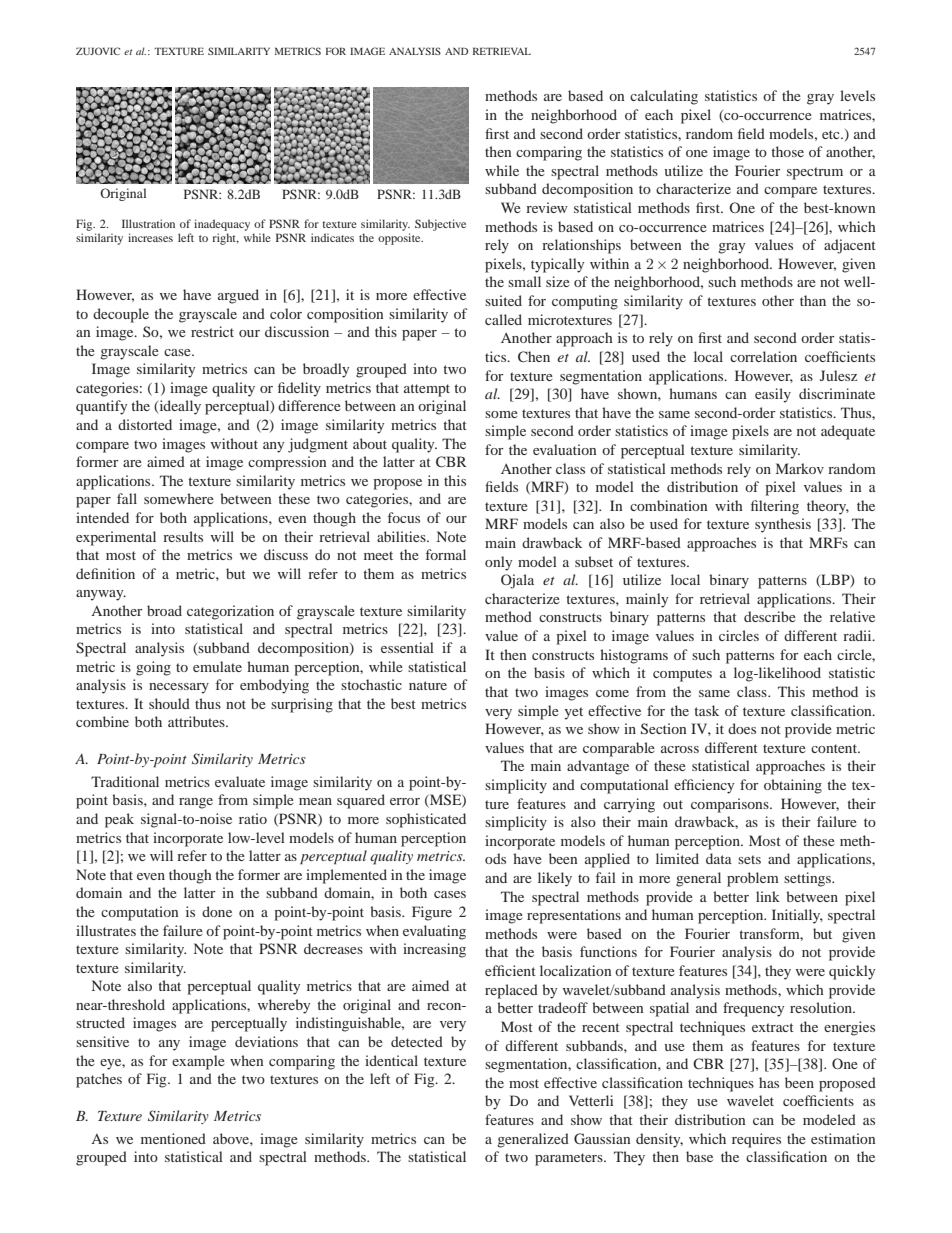  Describe the element at coordinates (570, 1159) in the page. I see `parameters` at that location.
